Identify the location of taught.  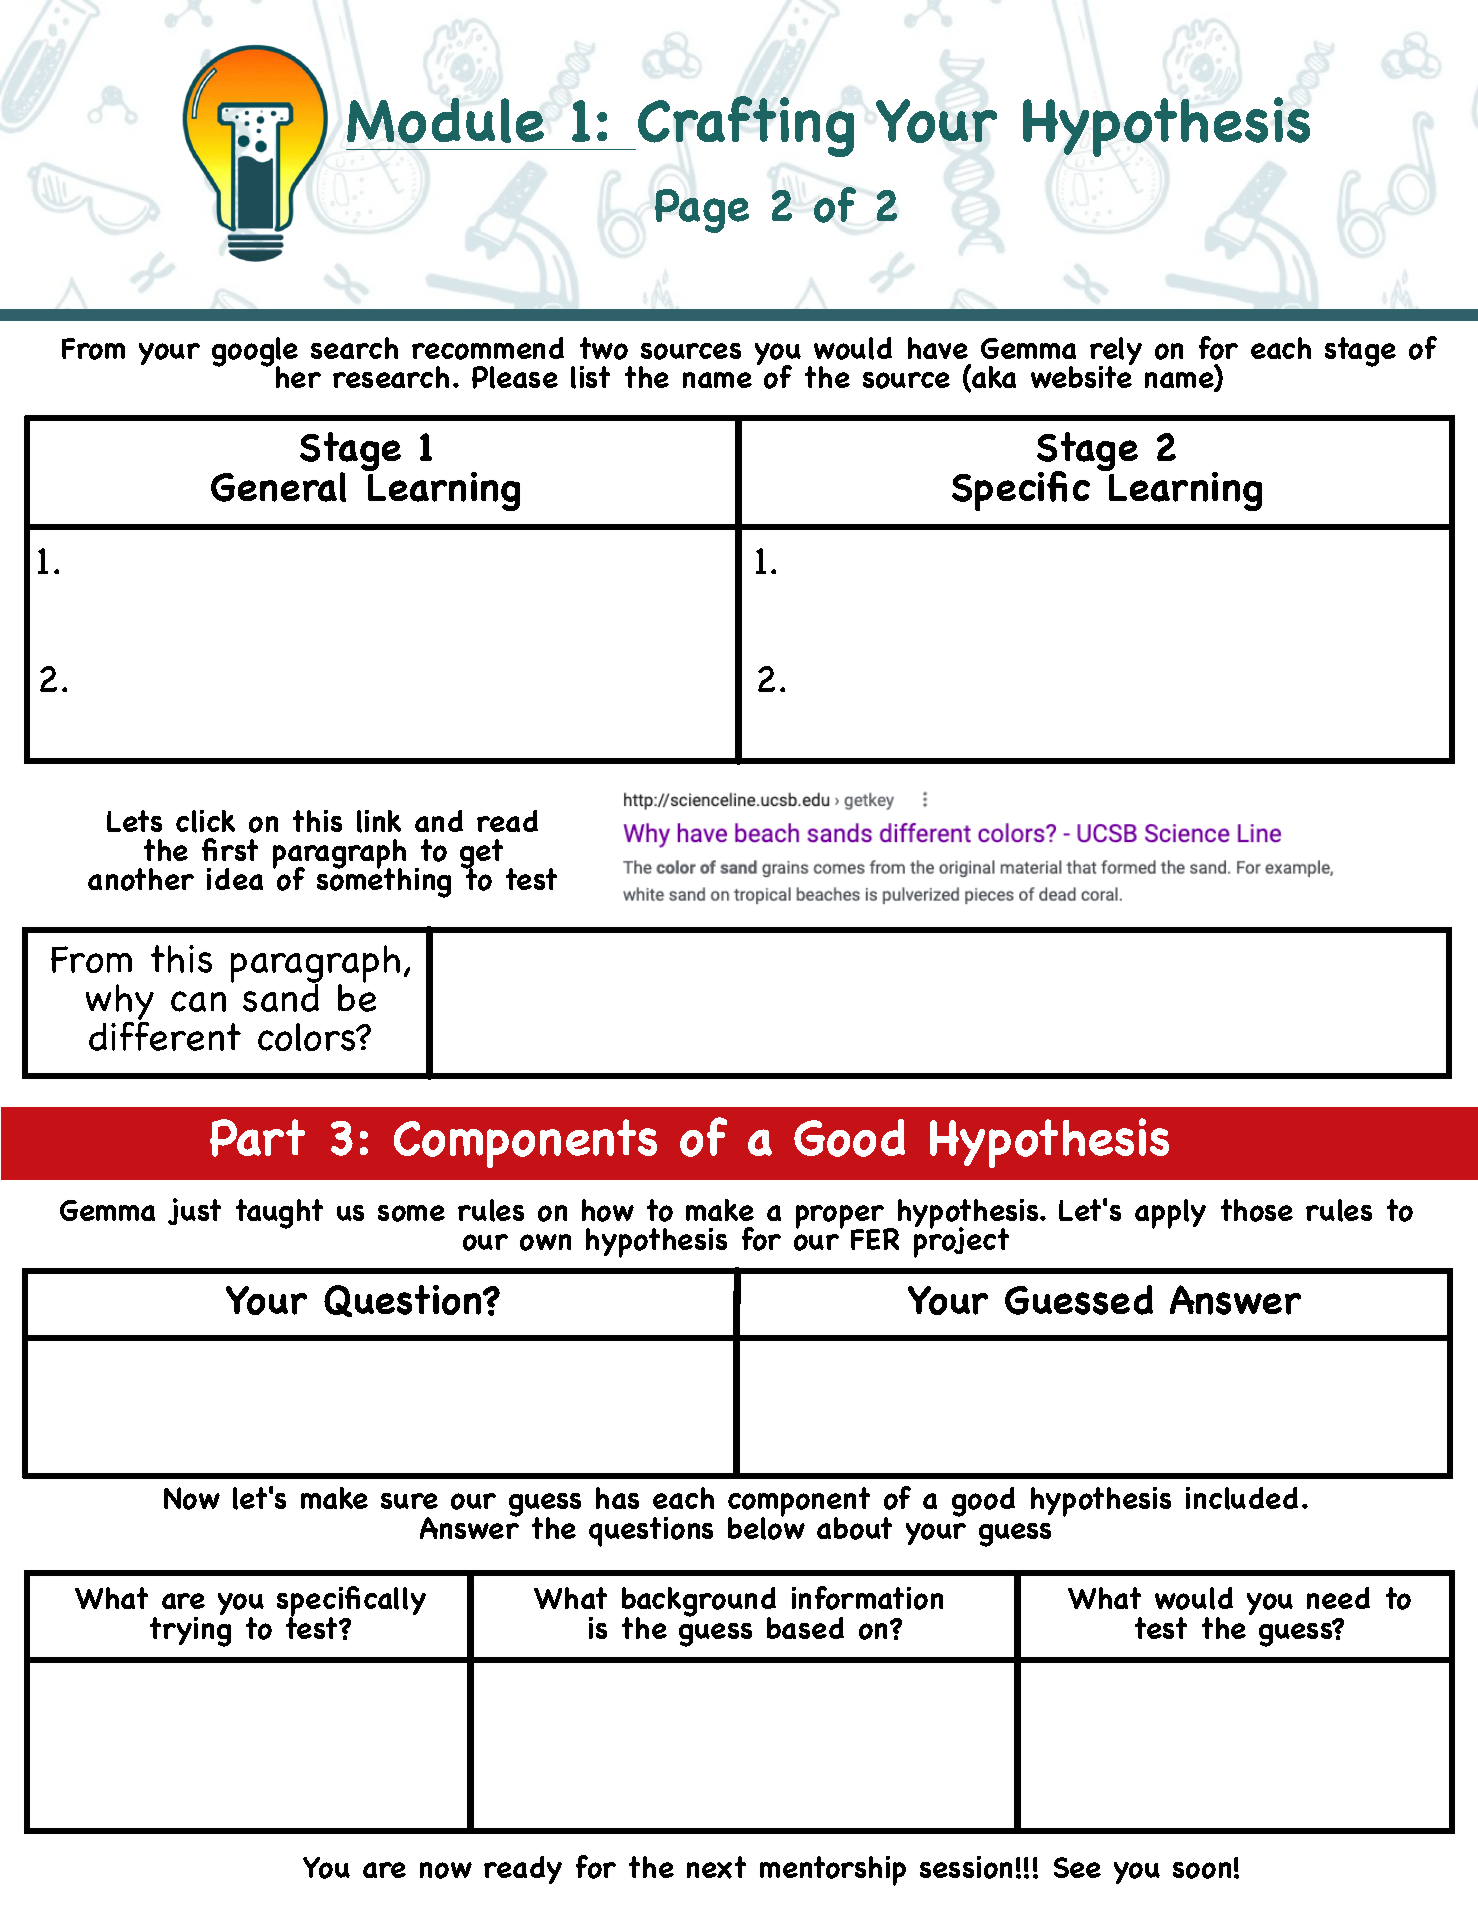
(279, 1214).
